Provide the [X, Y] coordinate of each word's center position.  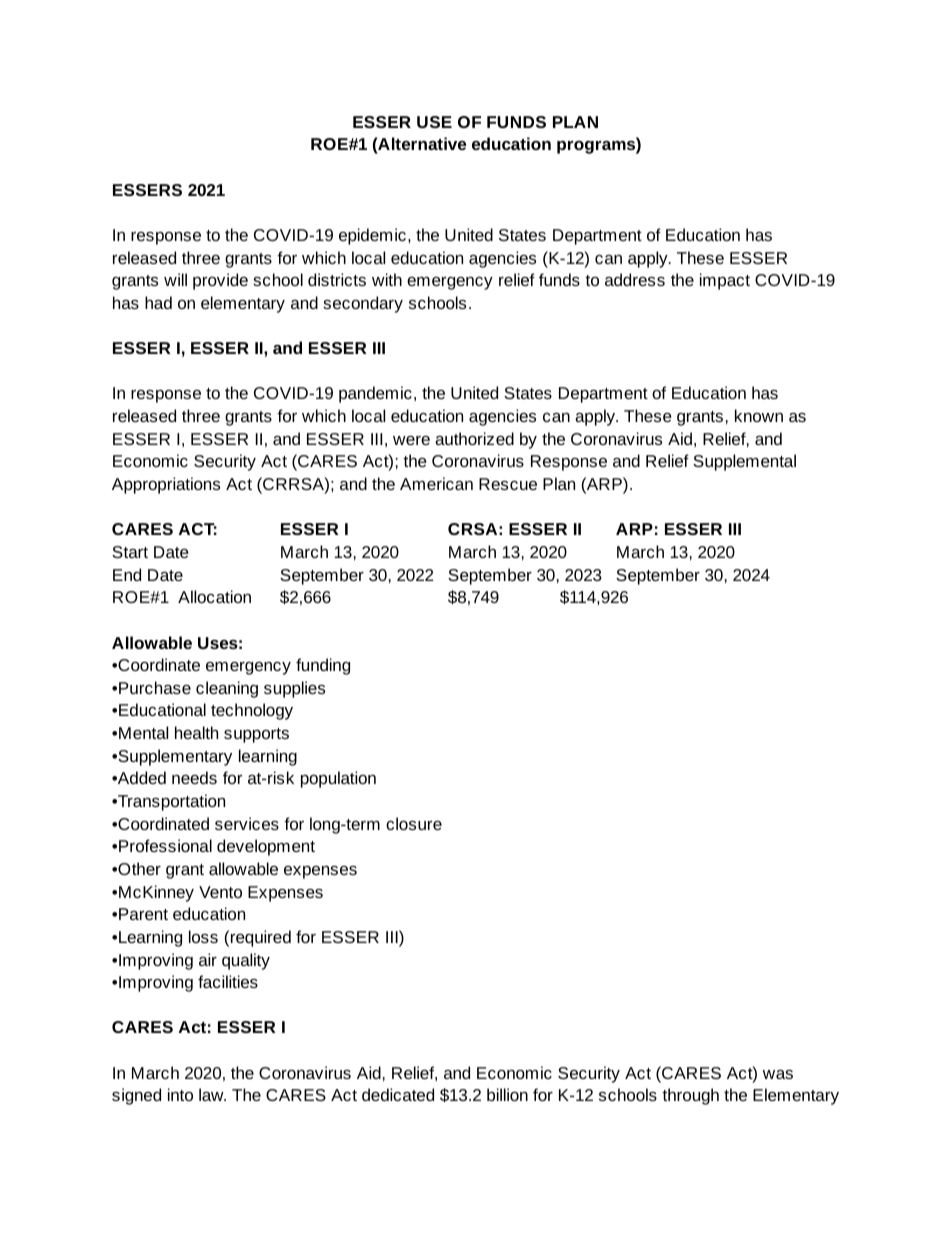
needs [194, 777]
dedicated [398, 1094]
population [338, 779]
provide [220, 281]
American [436, 483]
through [690, 1096]
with [387, 279]
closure [414, 823]
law [212, 1094]
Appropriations [166, 485]
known [759, 415]
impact [725, 281]
